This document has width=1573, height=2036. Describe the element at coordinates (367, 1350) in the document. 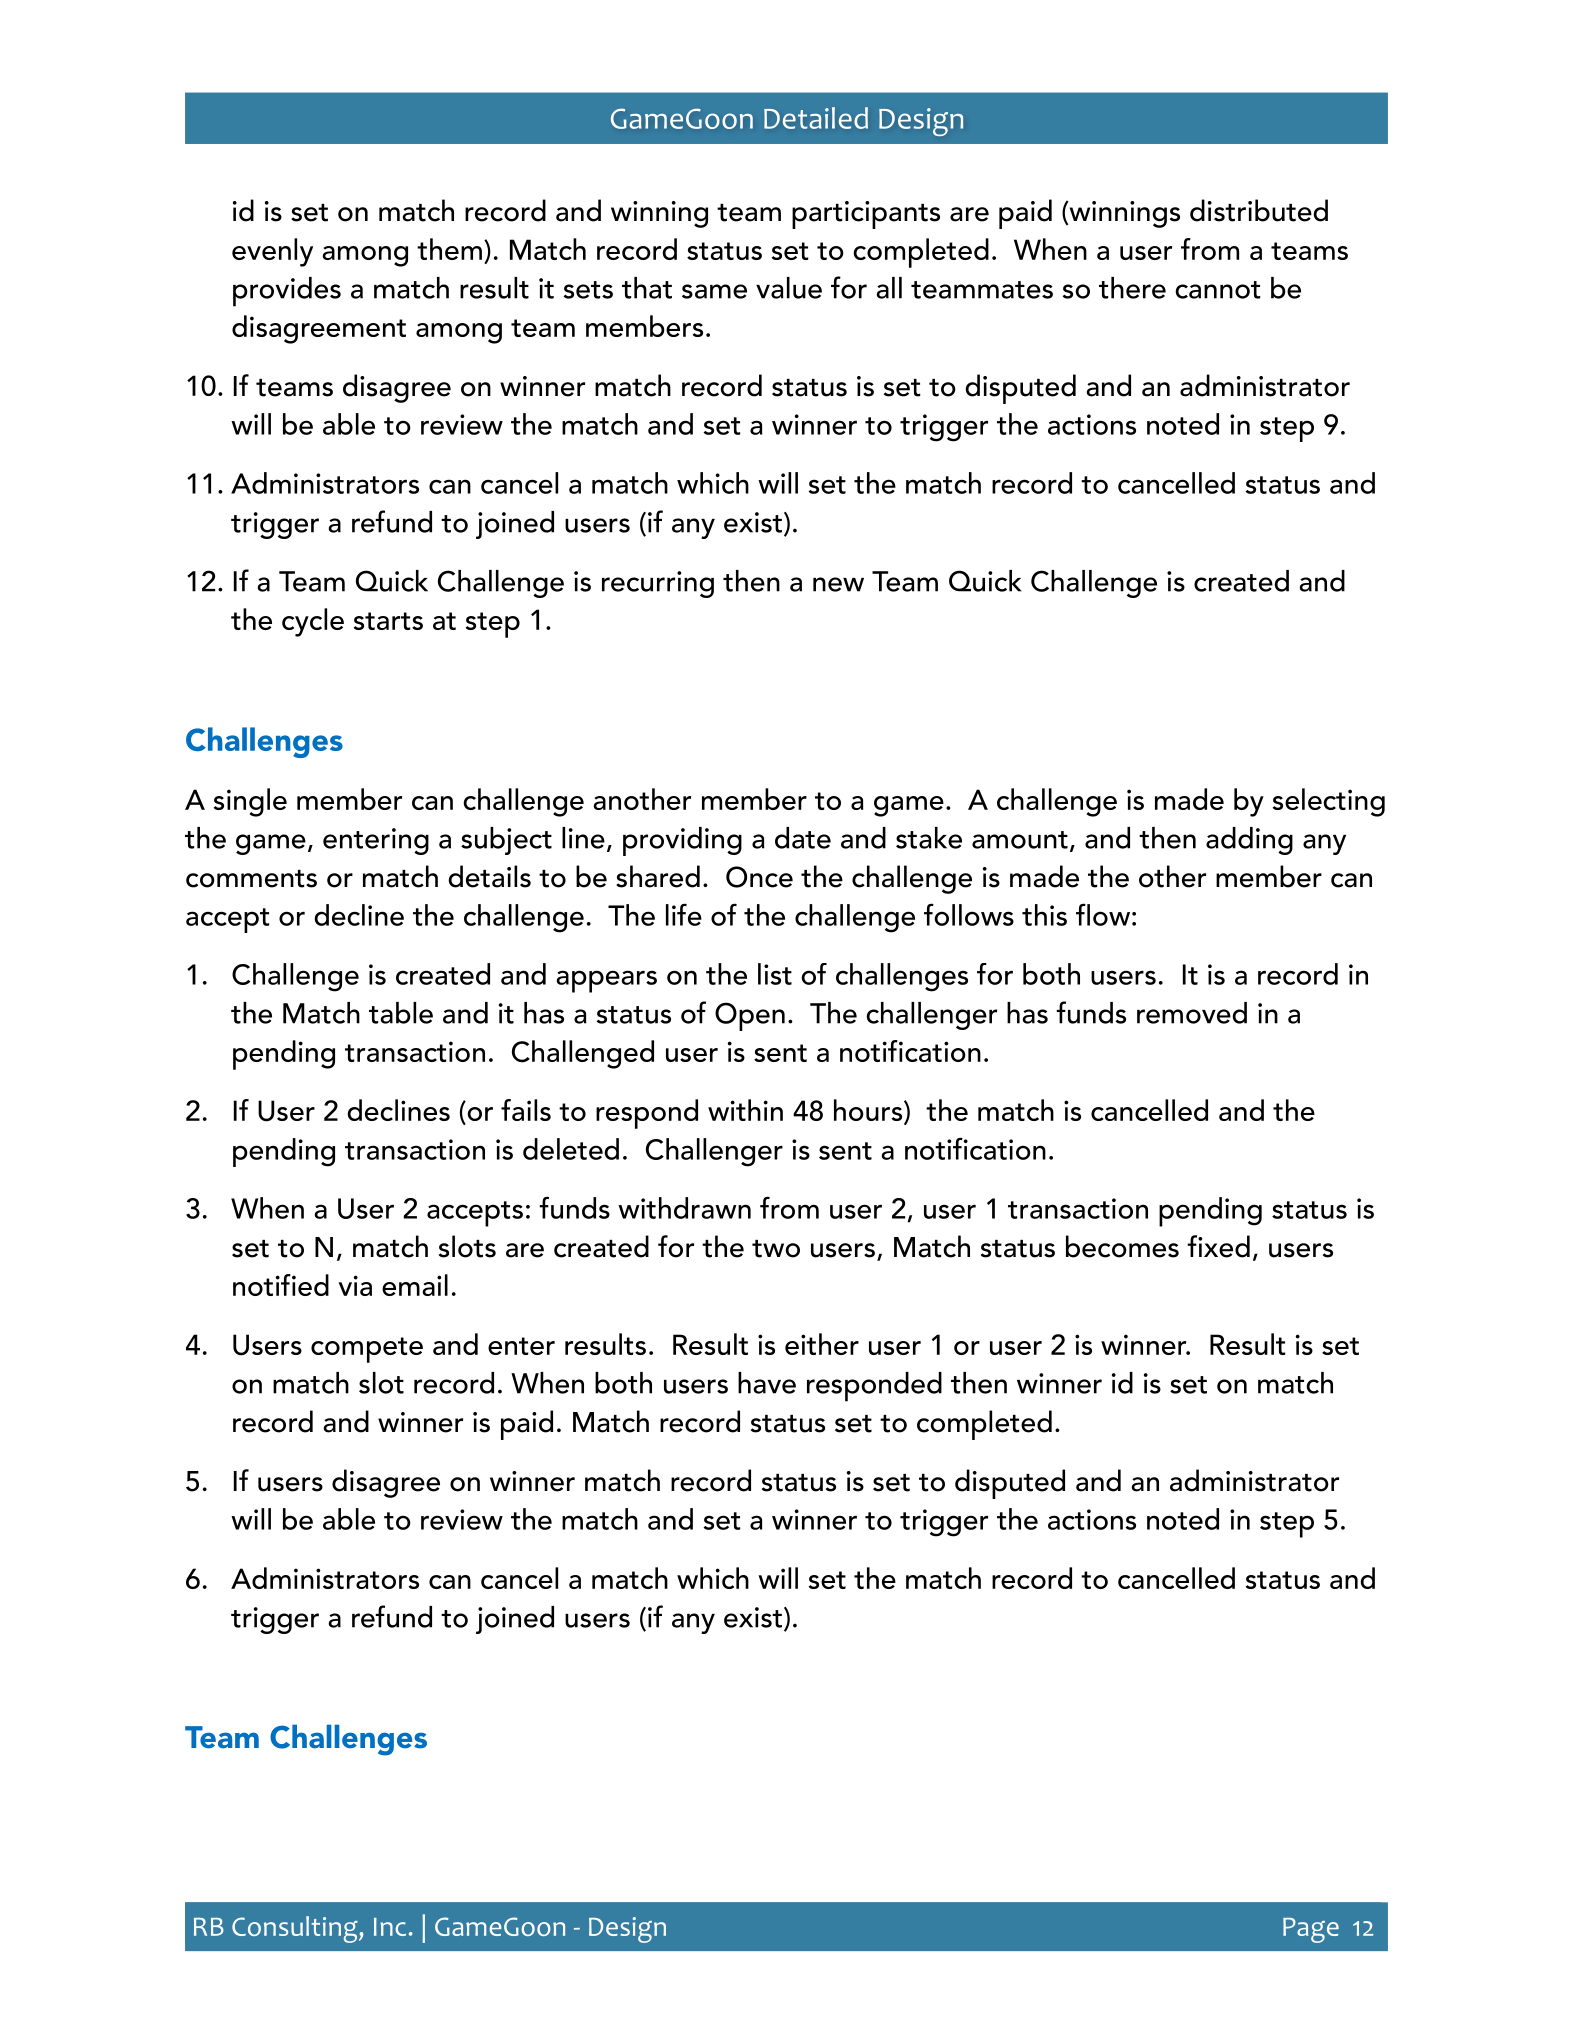

I see `compete` at that location.
